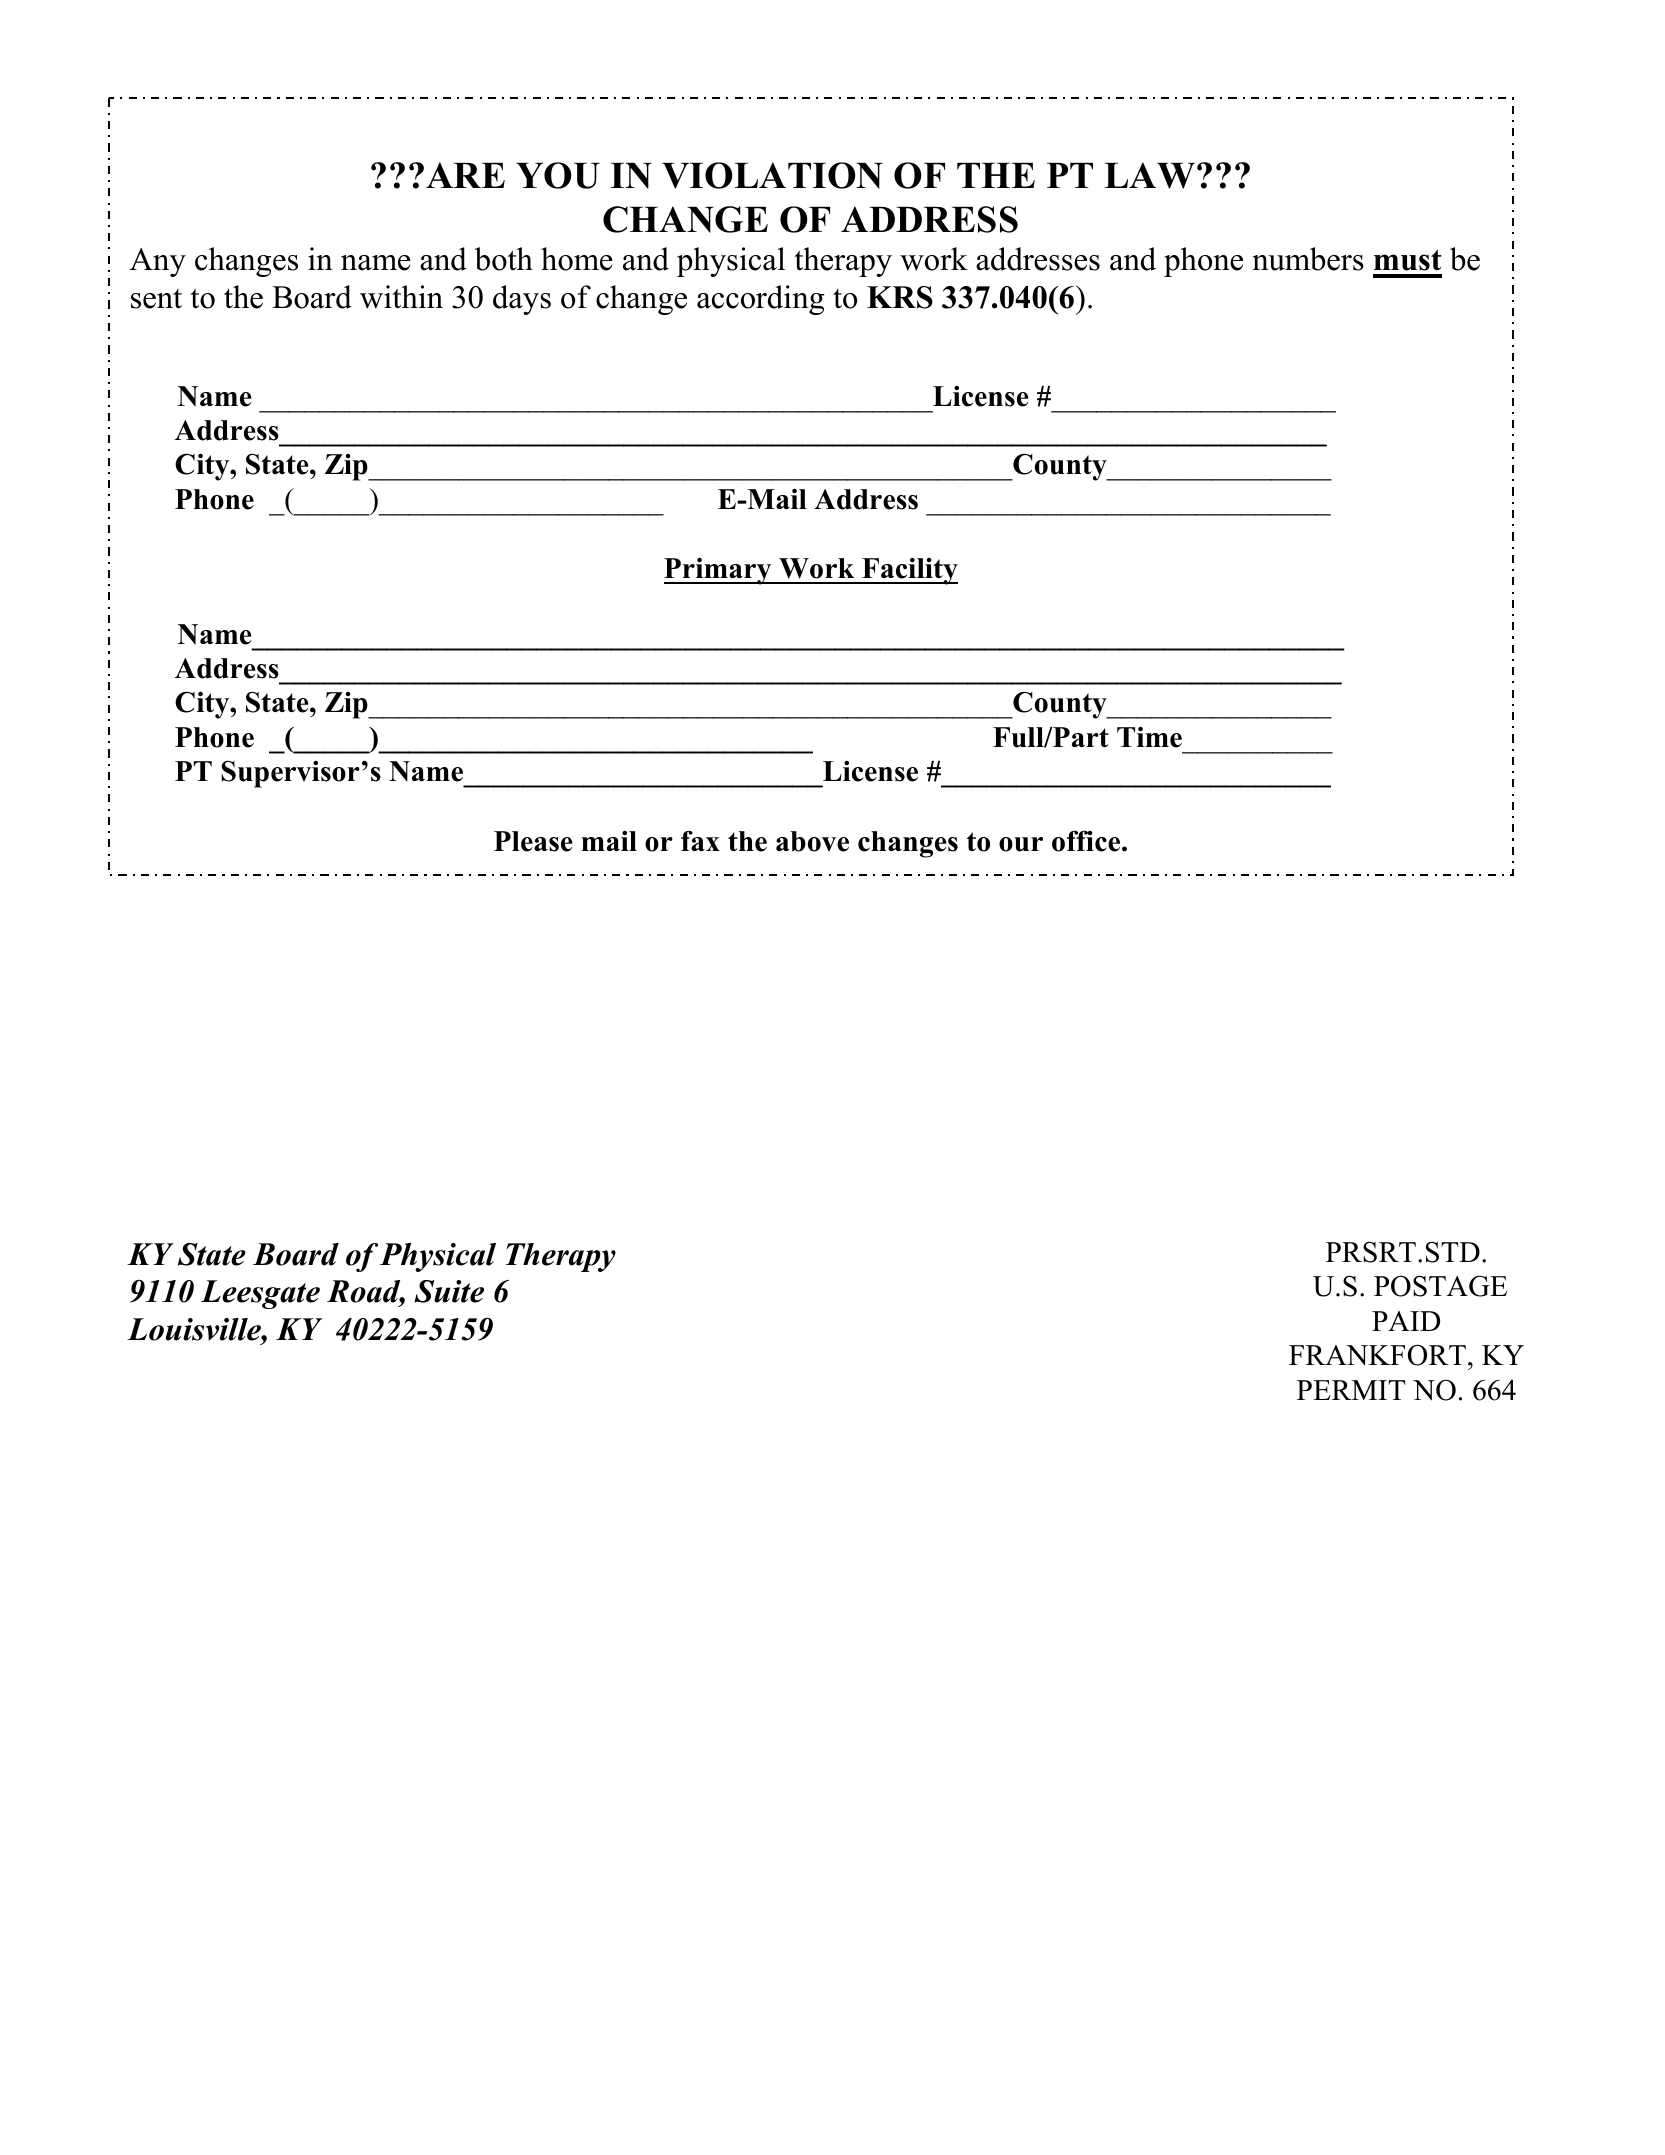 The image size is (1665, 2155). I want to click on VIOLATION, so click(772, 175).
